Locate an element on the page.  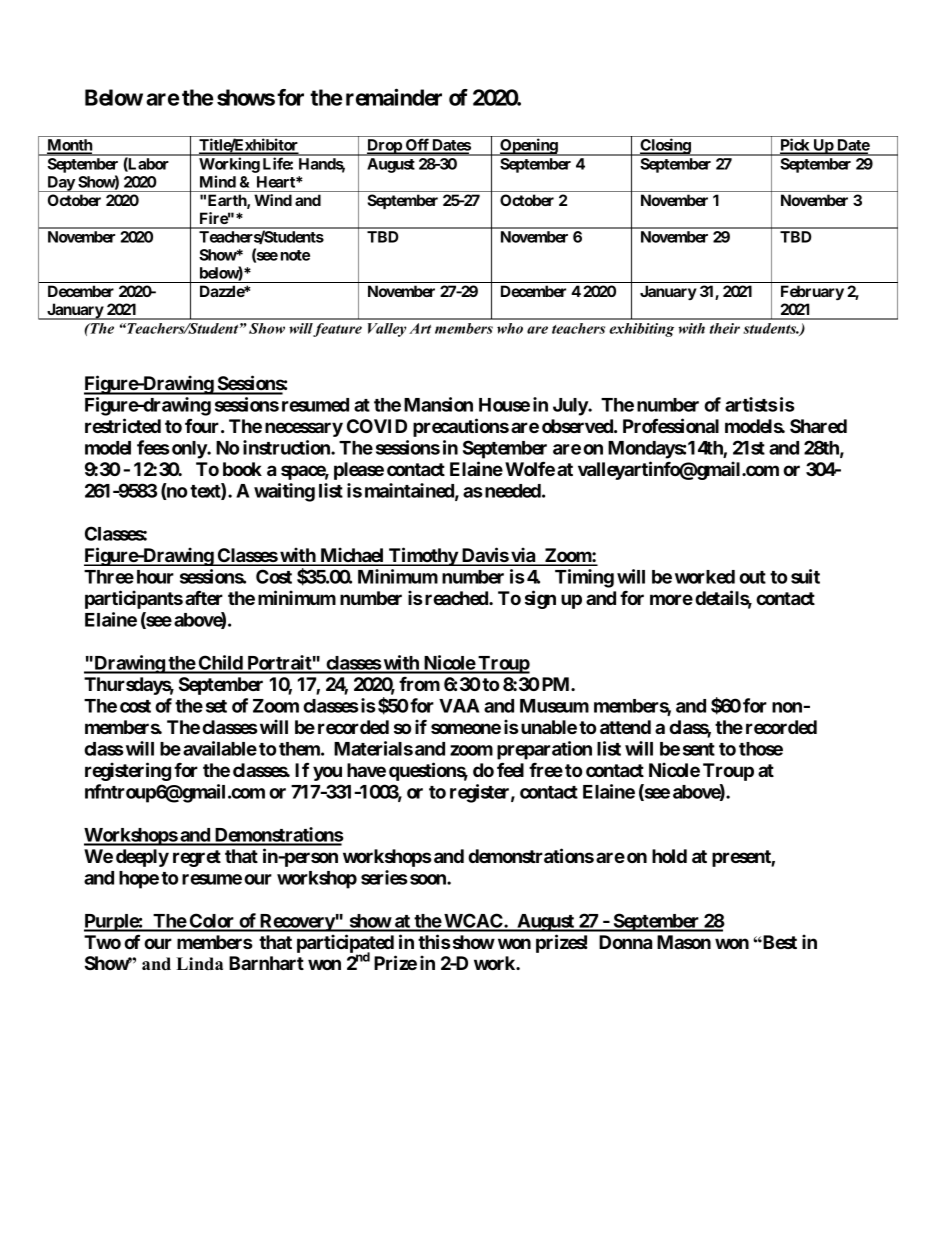
their is located at coordinates (725, 328).
